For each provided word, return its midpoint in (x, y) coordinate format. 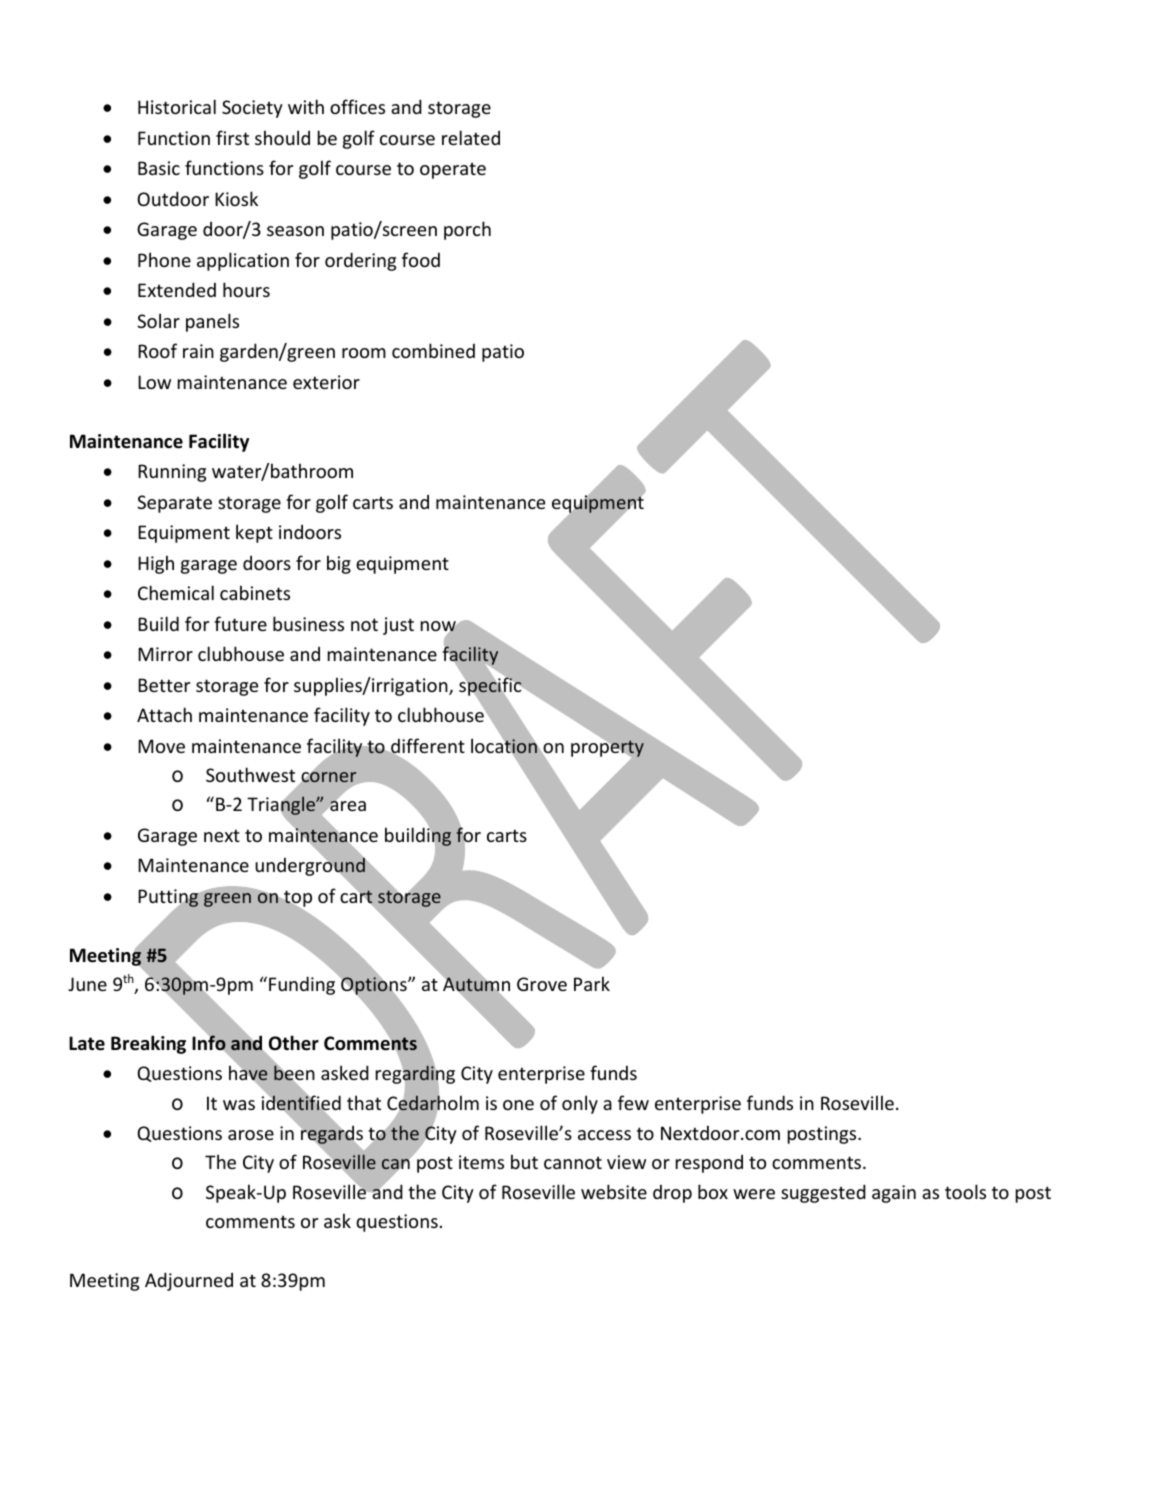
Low (154, 382)
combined (433, 350)
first (232, 137)
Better (164, 685)
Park (592, 983)
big (339, 564)
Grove (542, 984)
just (398, 626)
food (421, 259)
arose (251, 1135)
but (524, 1161)
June (87, 984)
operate (453, 170)
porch (467, 230)
